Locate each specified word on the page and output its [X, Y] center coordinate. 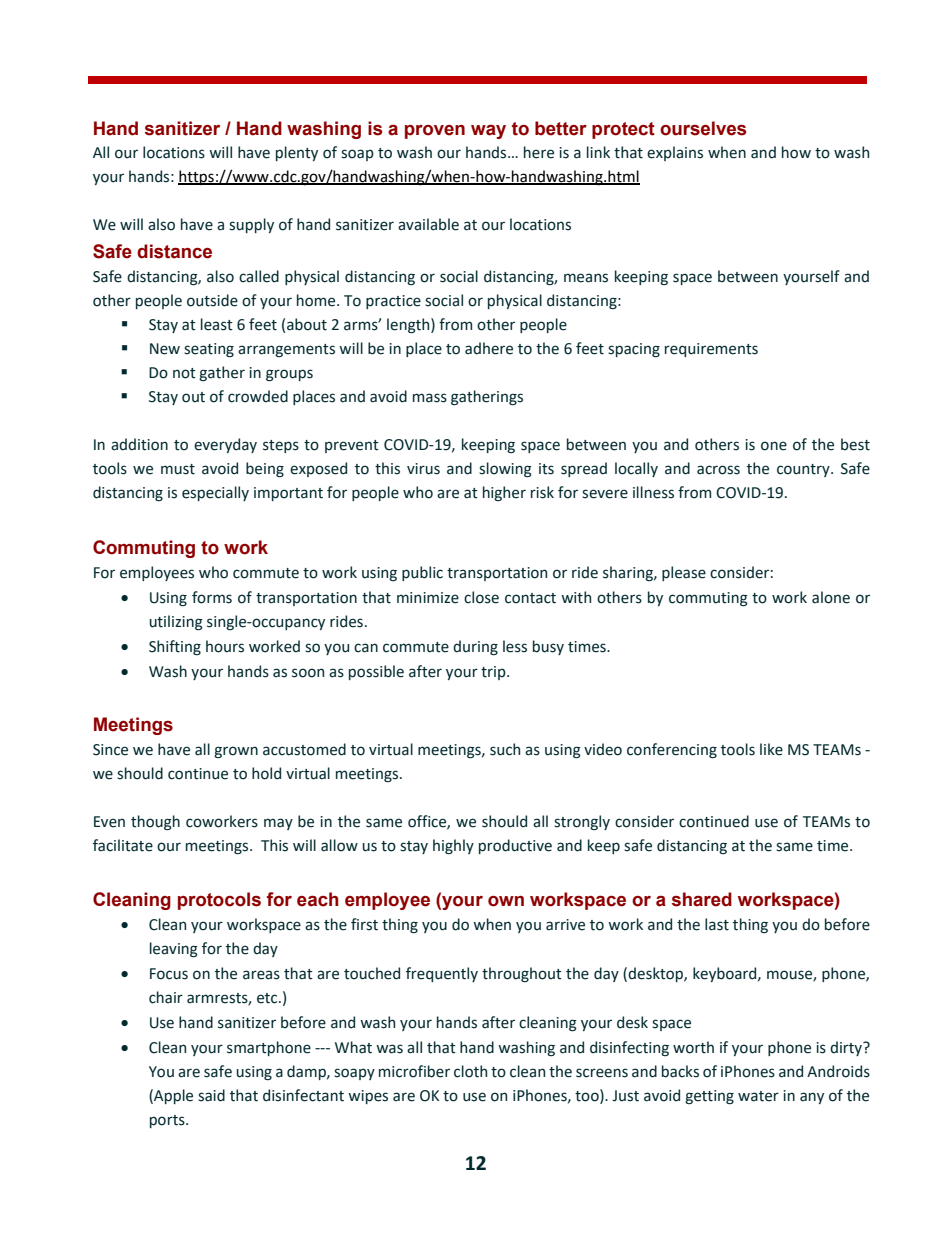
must [178, 469]
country [804, 470]
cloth [470, 1071]
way [488, 132]
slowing [505, 470]
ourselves [703, 128]
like [771, 749]
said [211, 1095]
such [505, 749]
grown [236, 752]
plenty [297, 153]
